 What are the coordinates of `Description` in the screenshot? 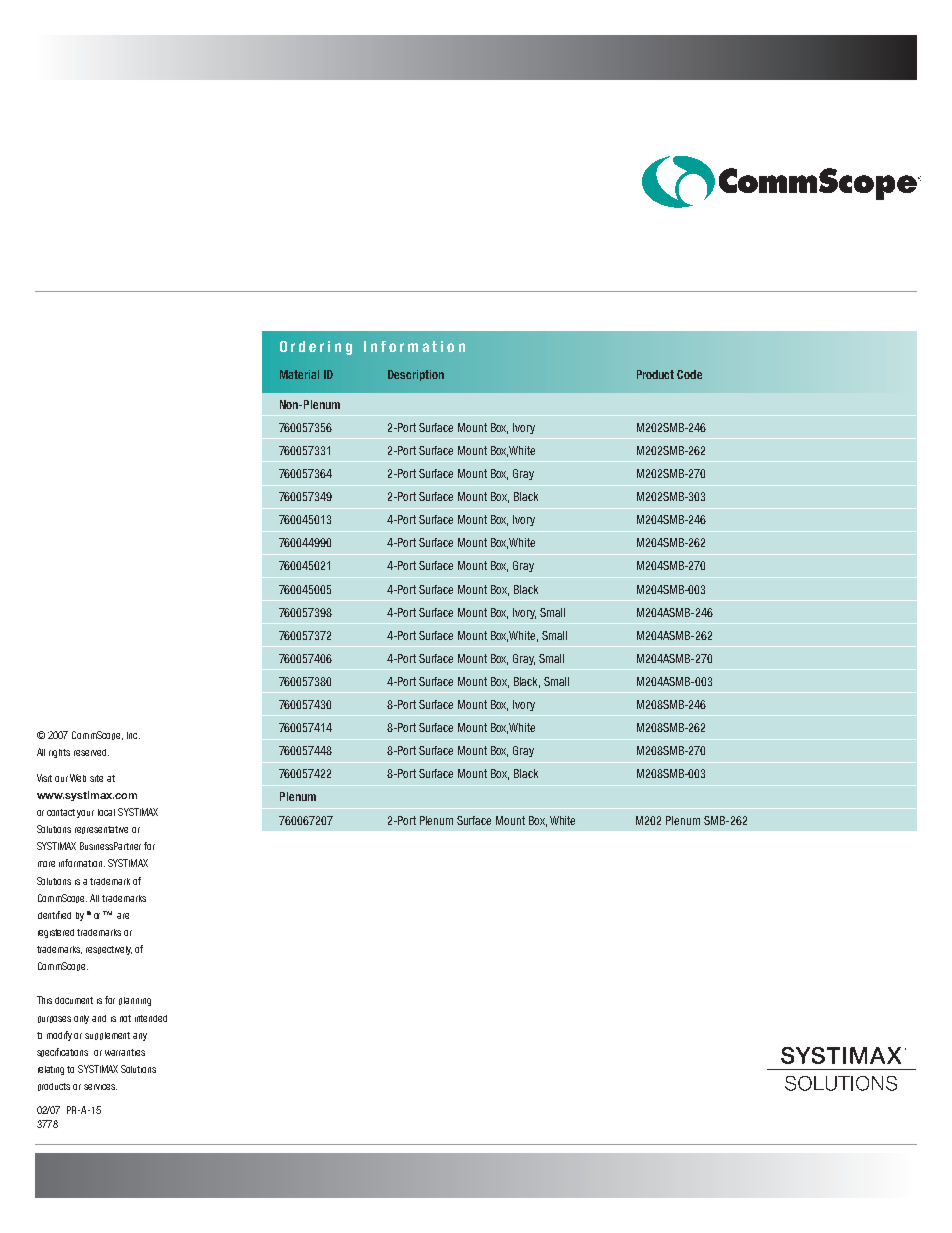 It's located at (416, 375).
